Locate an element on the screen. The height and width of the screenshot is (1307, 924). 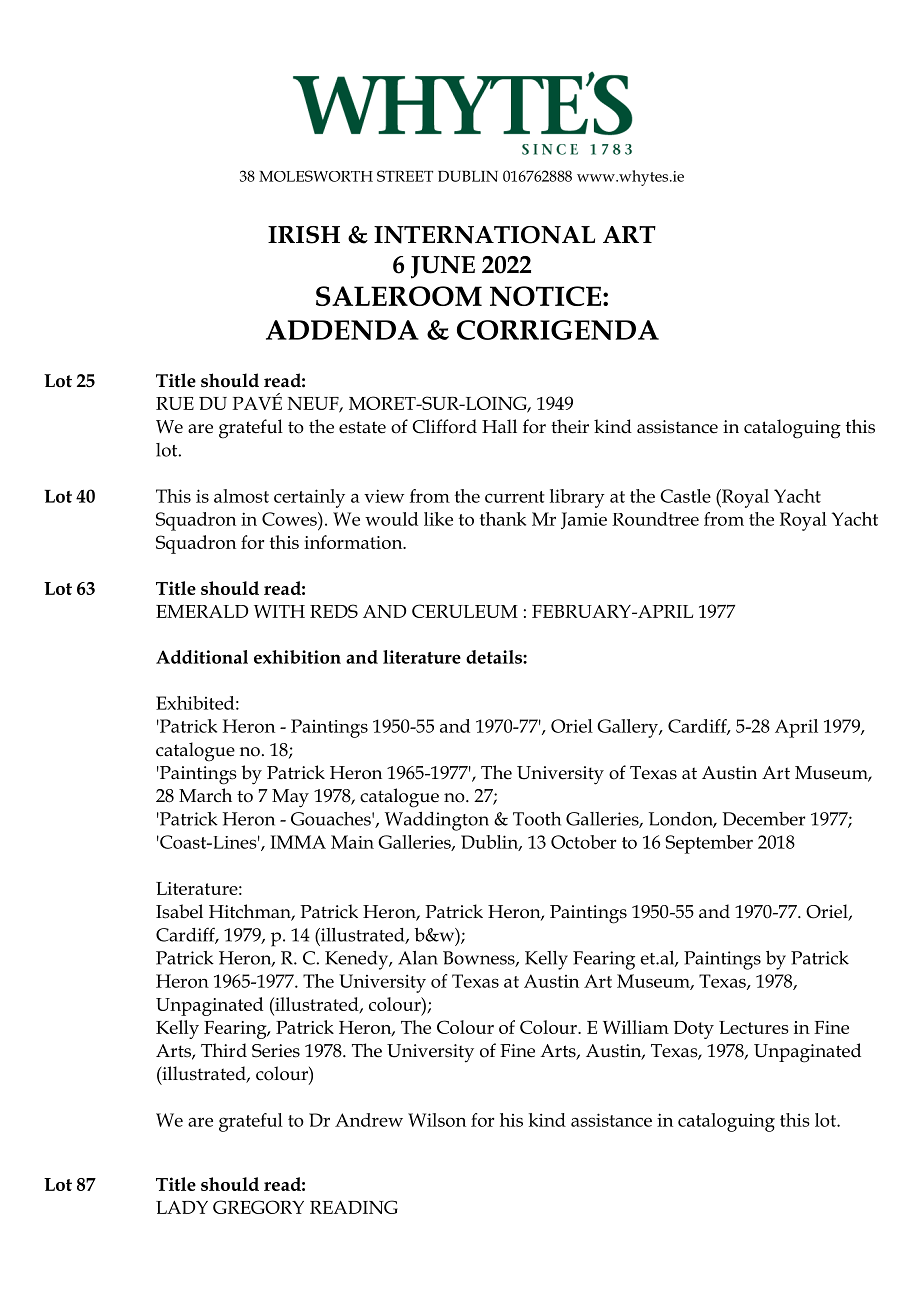
Isabel is located at coordinates (179, 911).
